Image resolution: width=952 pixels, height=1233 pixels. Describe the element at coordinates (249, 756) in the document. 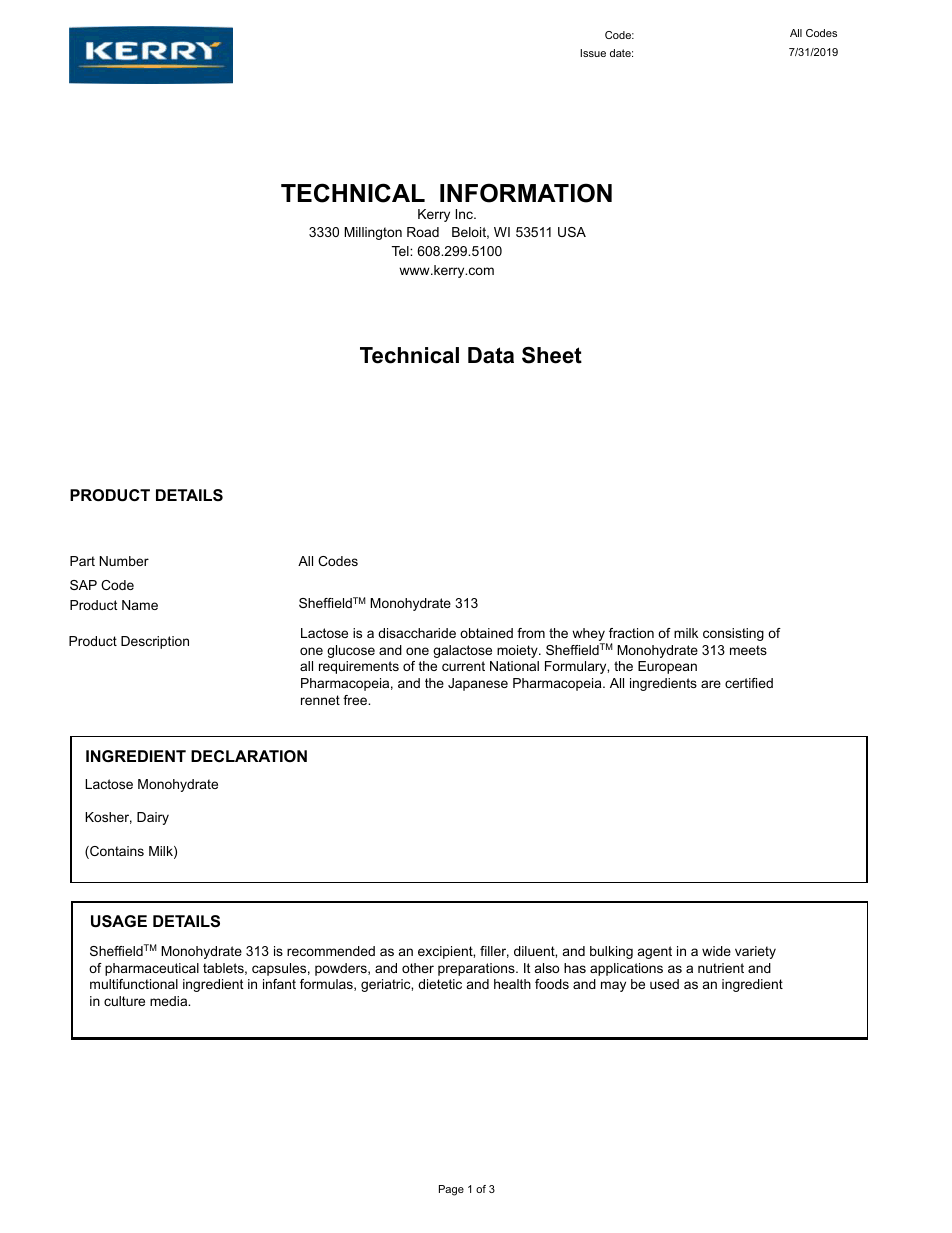

I see `DECLARATION` at that location.
